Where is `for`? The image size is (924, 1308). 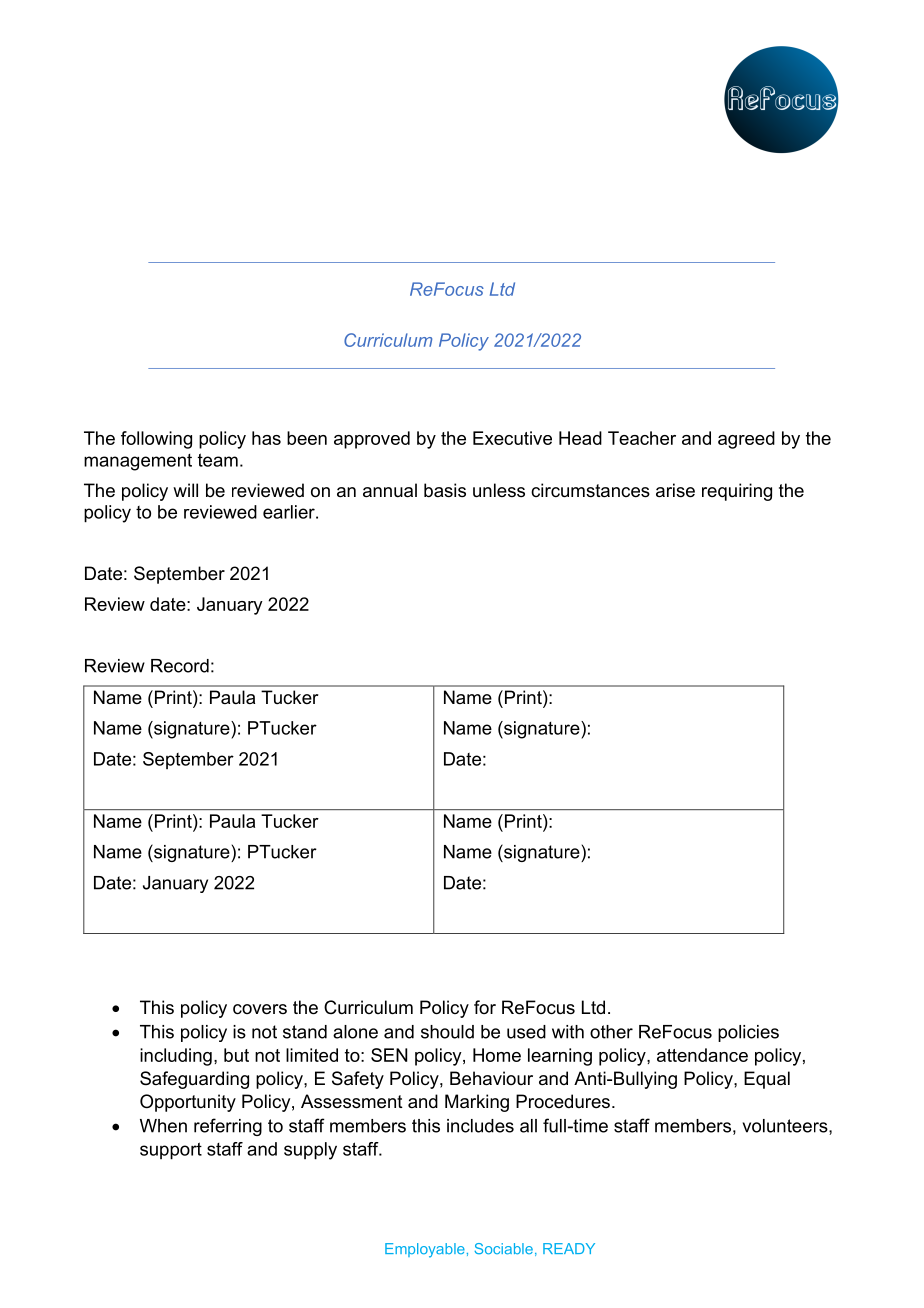
for is located at coordinates (485, 1007).
